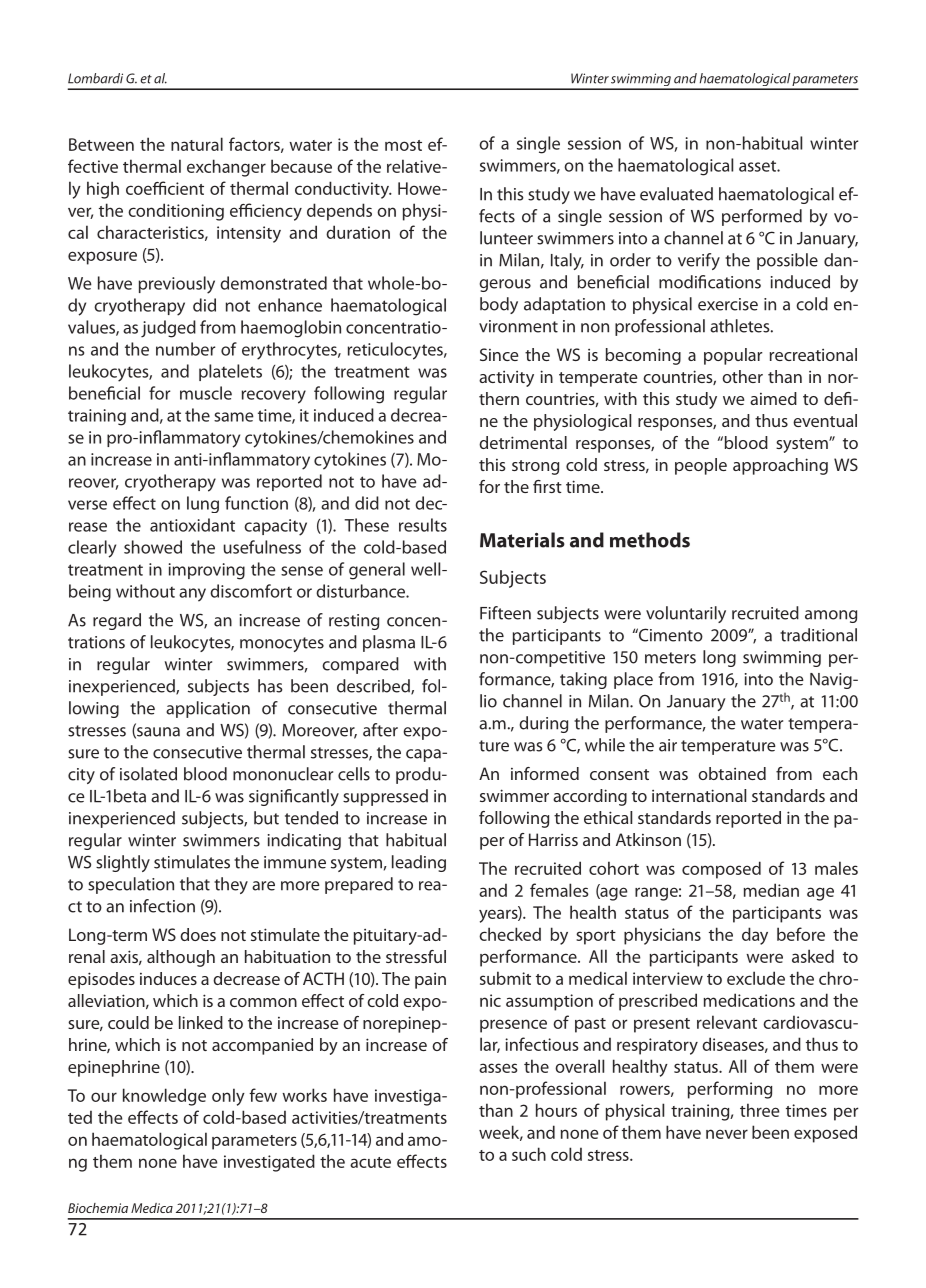  I want to click on lua, so click(677, 194).
